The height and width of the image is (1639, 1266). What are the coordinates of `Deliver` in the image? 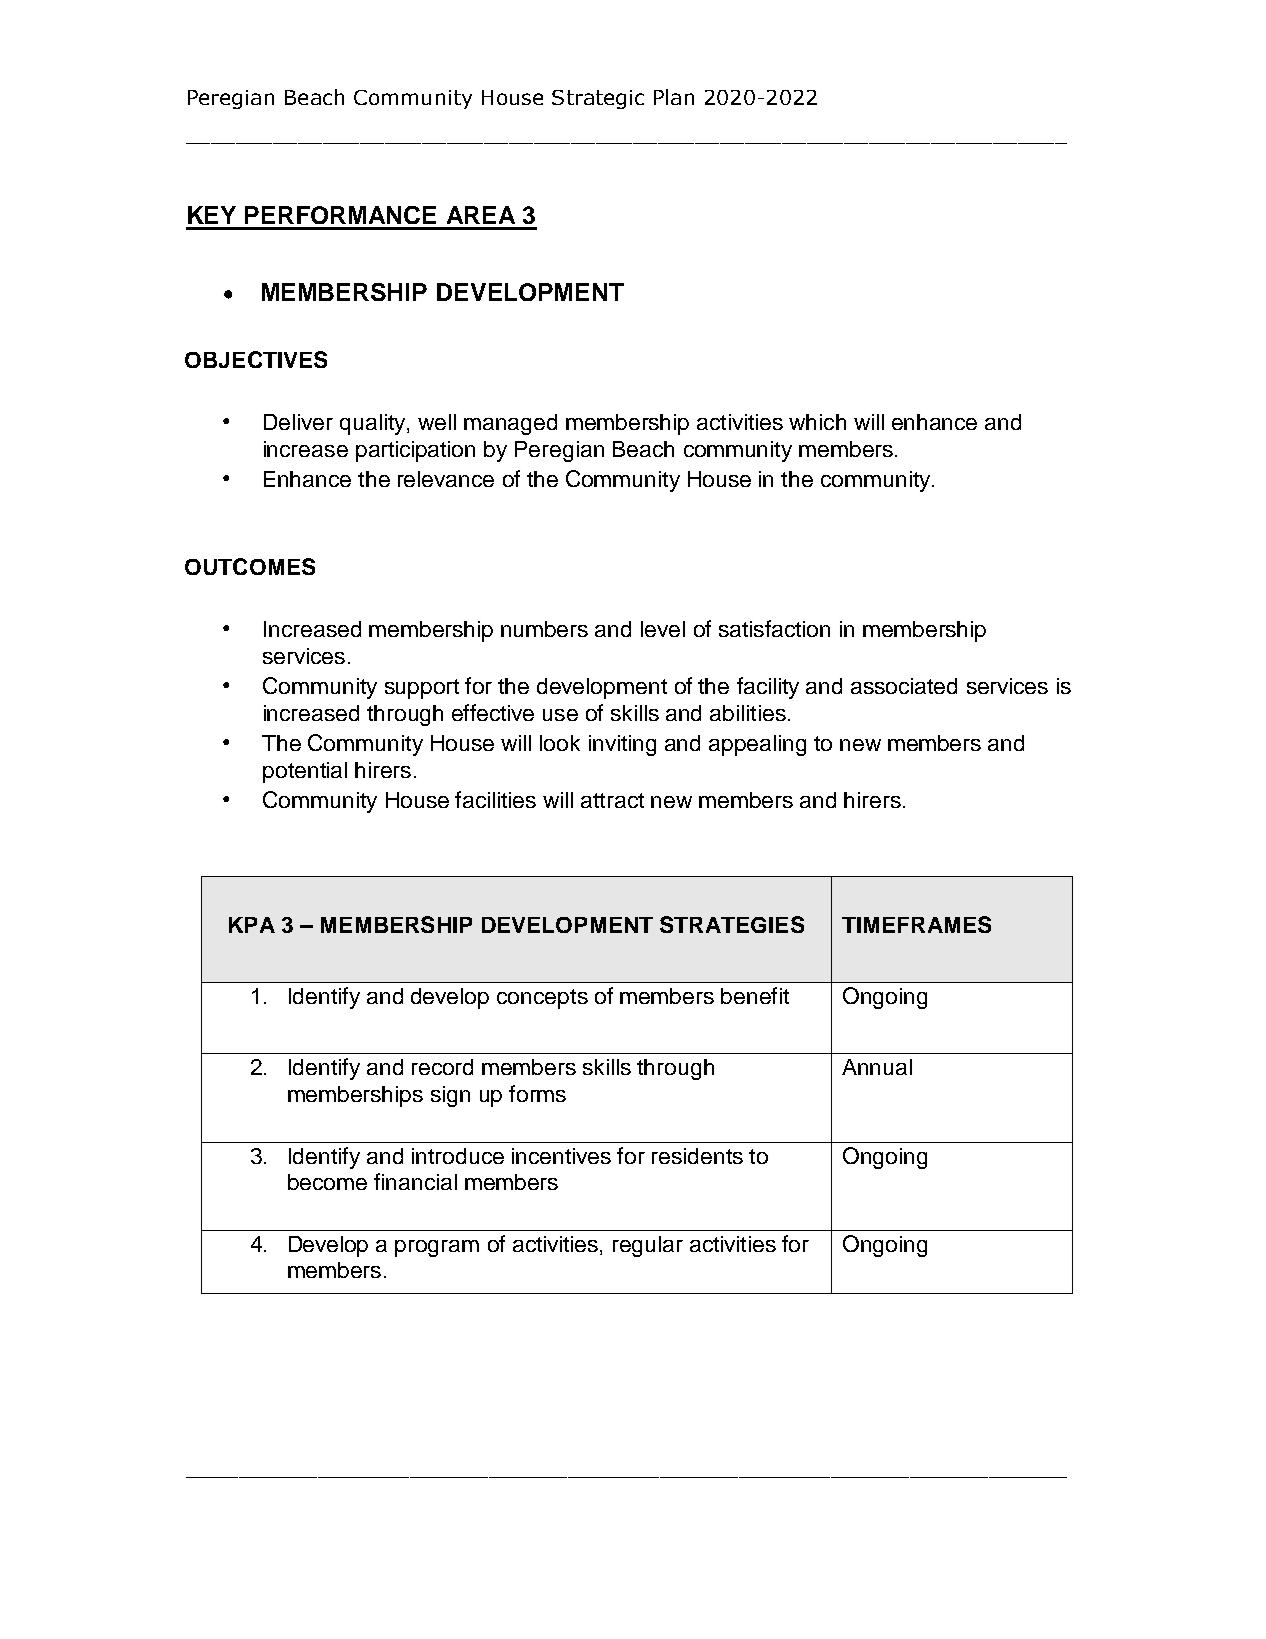 It's located at (298, 422).
